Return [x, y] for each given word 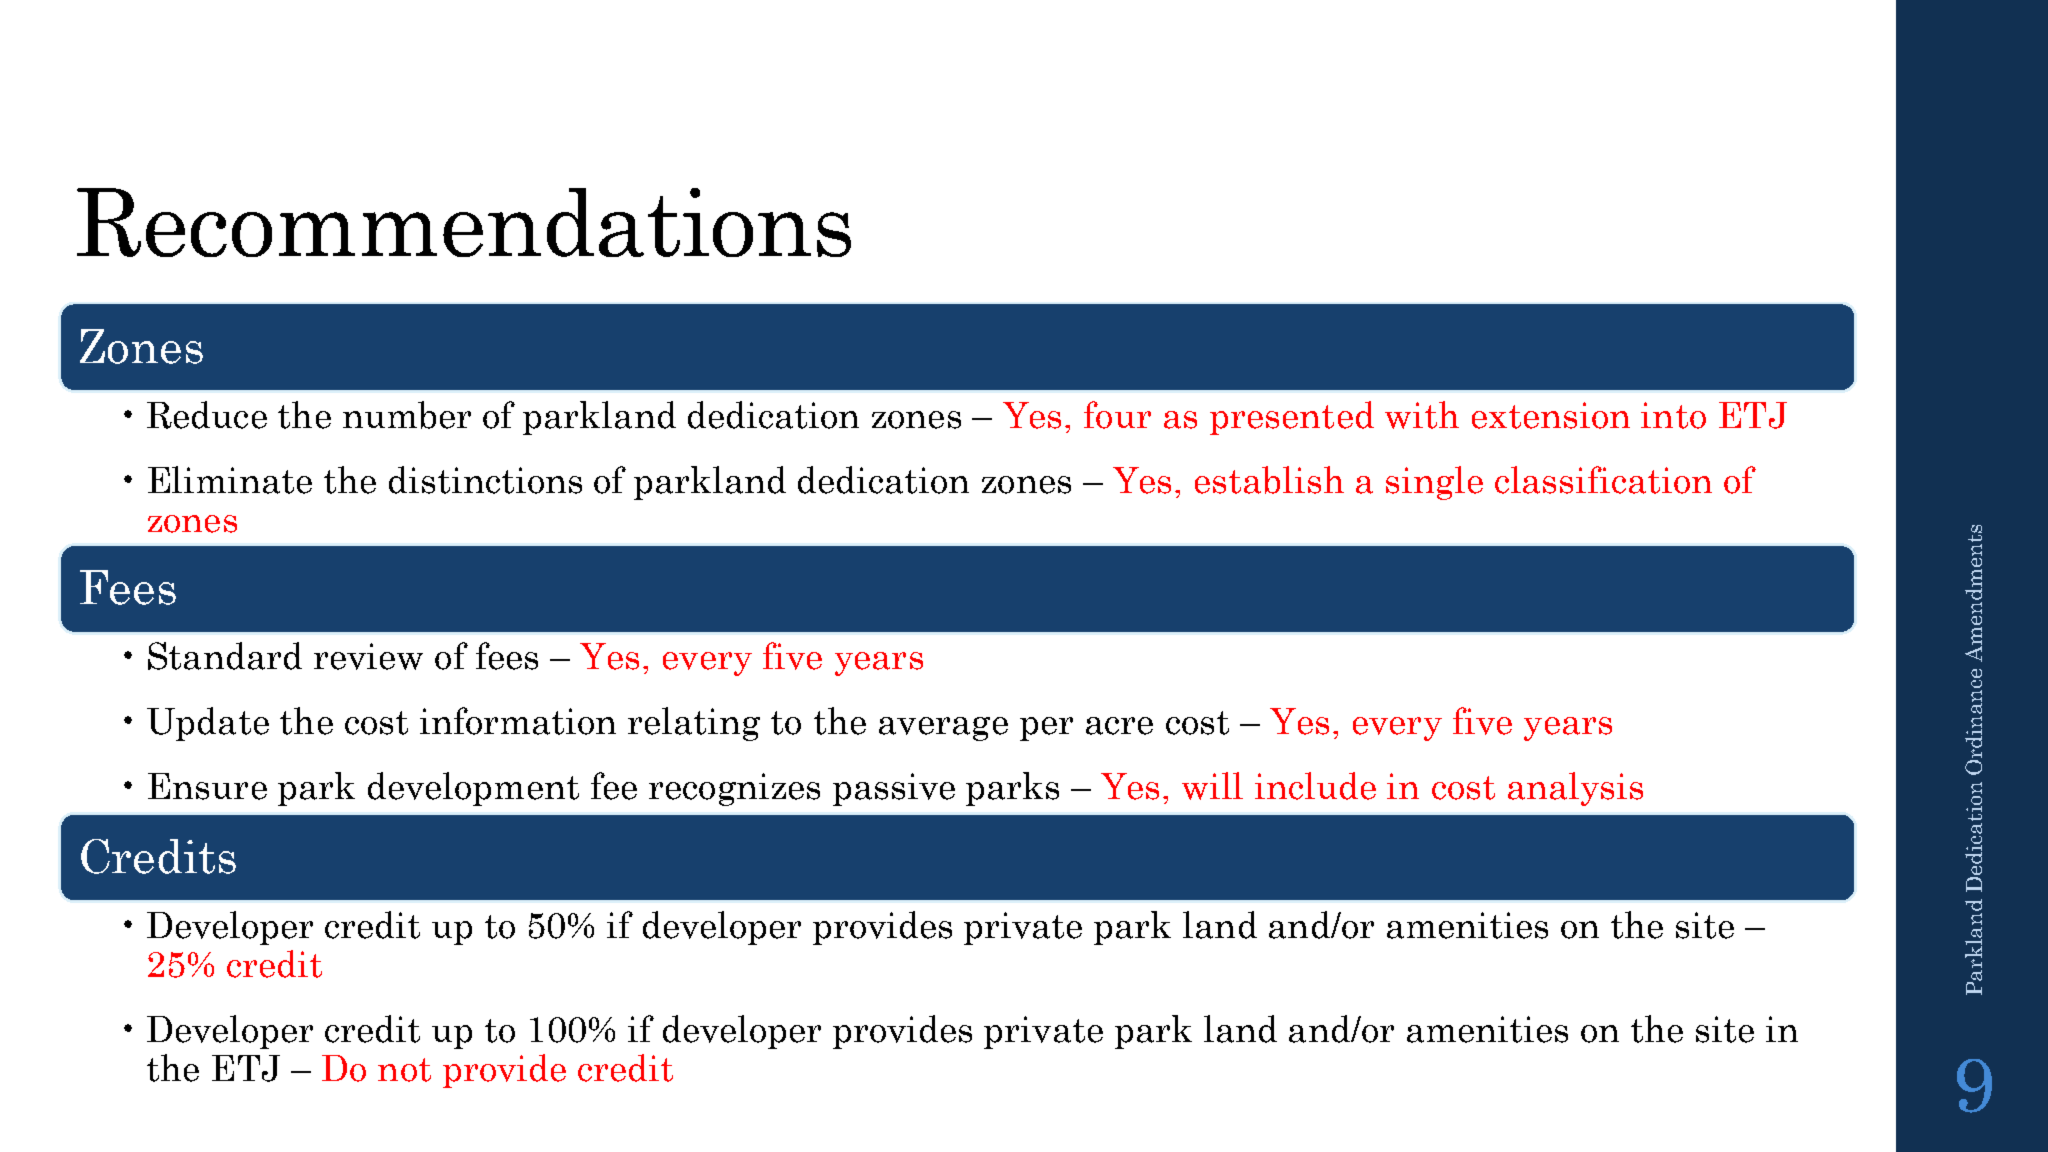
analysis [1575, 789]
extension [1551, 415]
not [404, 1070]
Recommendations [464, 222]
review [368, 656]
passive [894, 789]
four [1117, 415]
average [943, 729]
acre [1119, 726]
